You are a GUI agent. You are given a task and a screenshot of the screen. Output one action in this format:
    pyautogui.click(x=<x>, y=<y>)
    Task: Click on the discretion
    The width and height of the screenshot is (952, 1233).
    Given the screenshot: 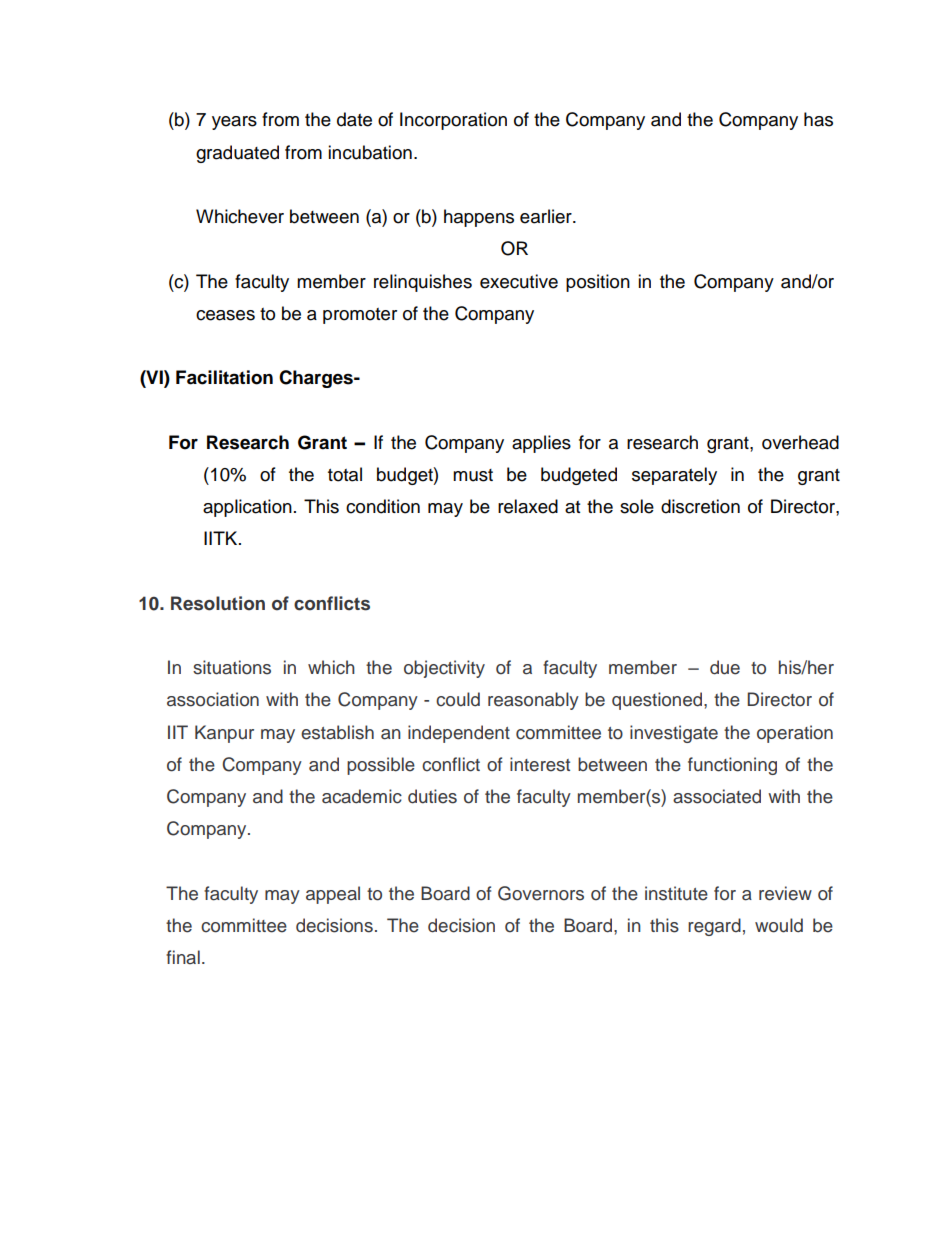 What is the action you would take?
    pyautogui.click(x=700, y=506)
